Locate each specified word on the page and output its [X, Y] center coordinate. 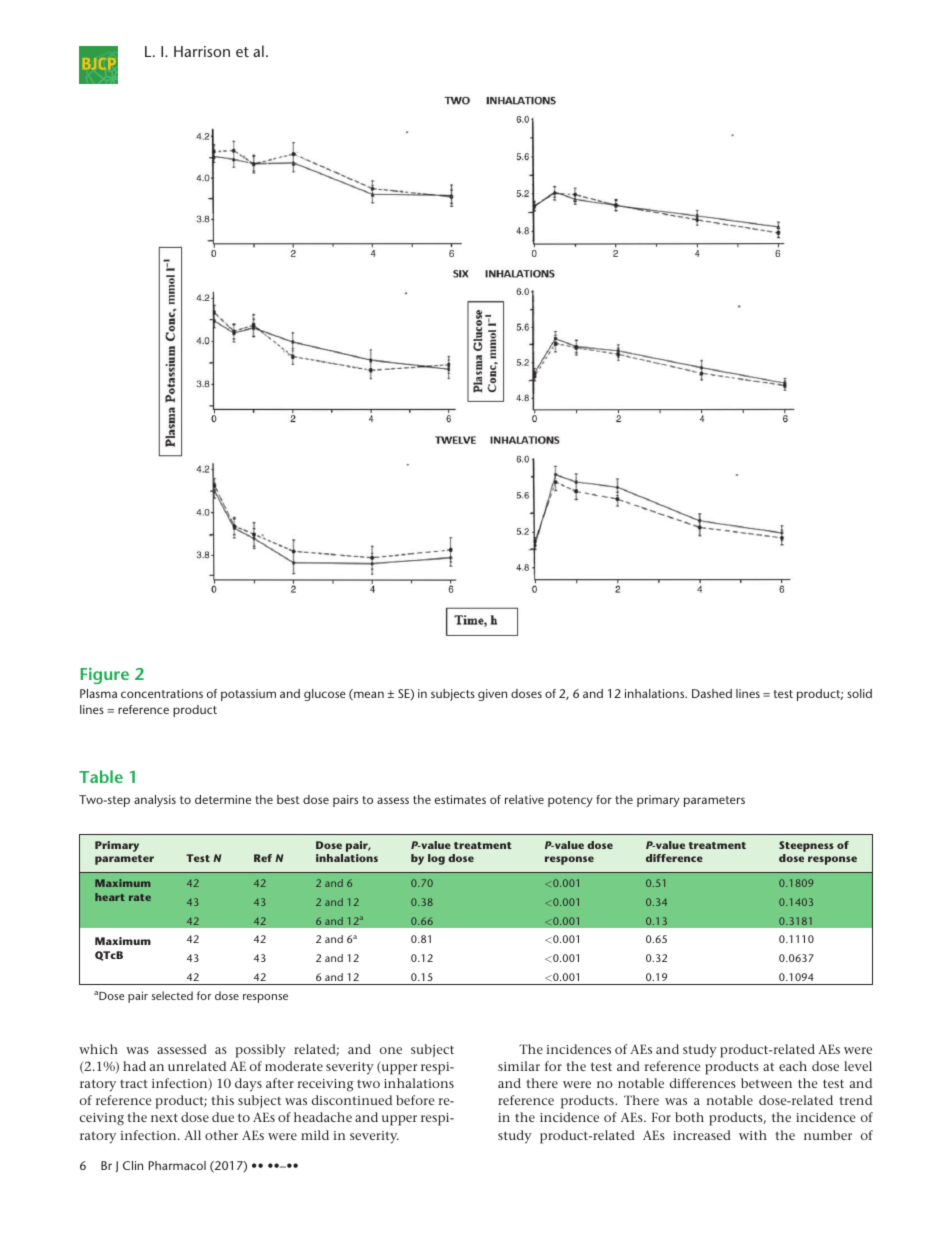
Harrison [202, 51]
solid [859, 693]
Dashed [712, 693]
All [192, 1135]
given [492, 695]
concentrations [162, 693]
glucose [325, 695]
